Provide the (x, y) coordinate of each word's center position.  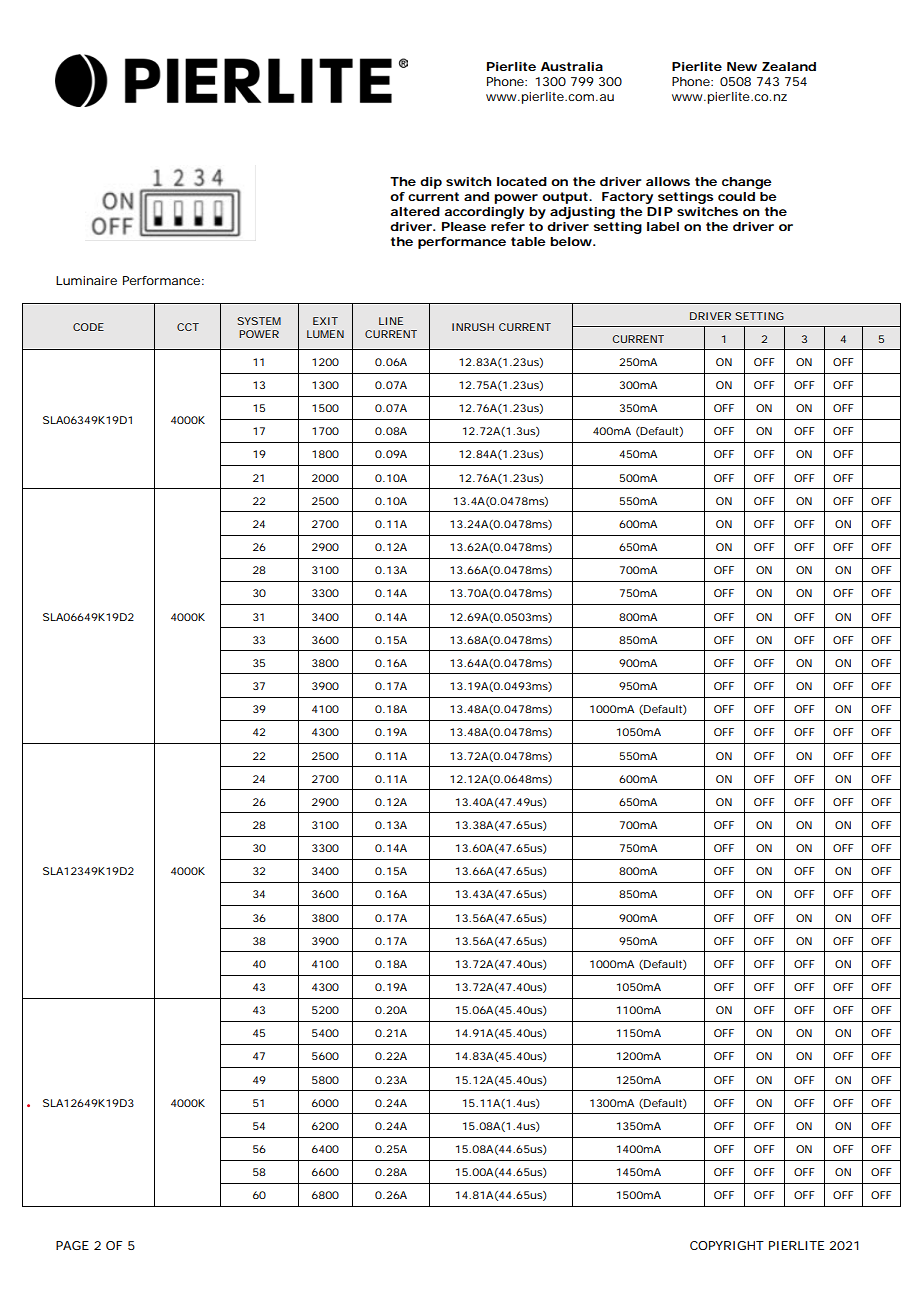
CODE (88, 327)
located (522, 181)
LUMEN (325, 334)
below (572, 241)
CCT (188, 327)
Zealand (789, 66)
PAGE (72, 1245)
